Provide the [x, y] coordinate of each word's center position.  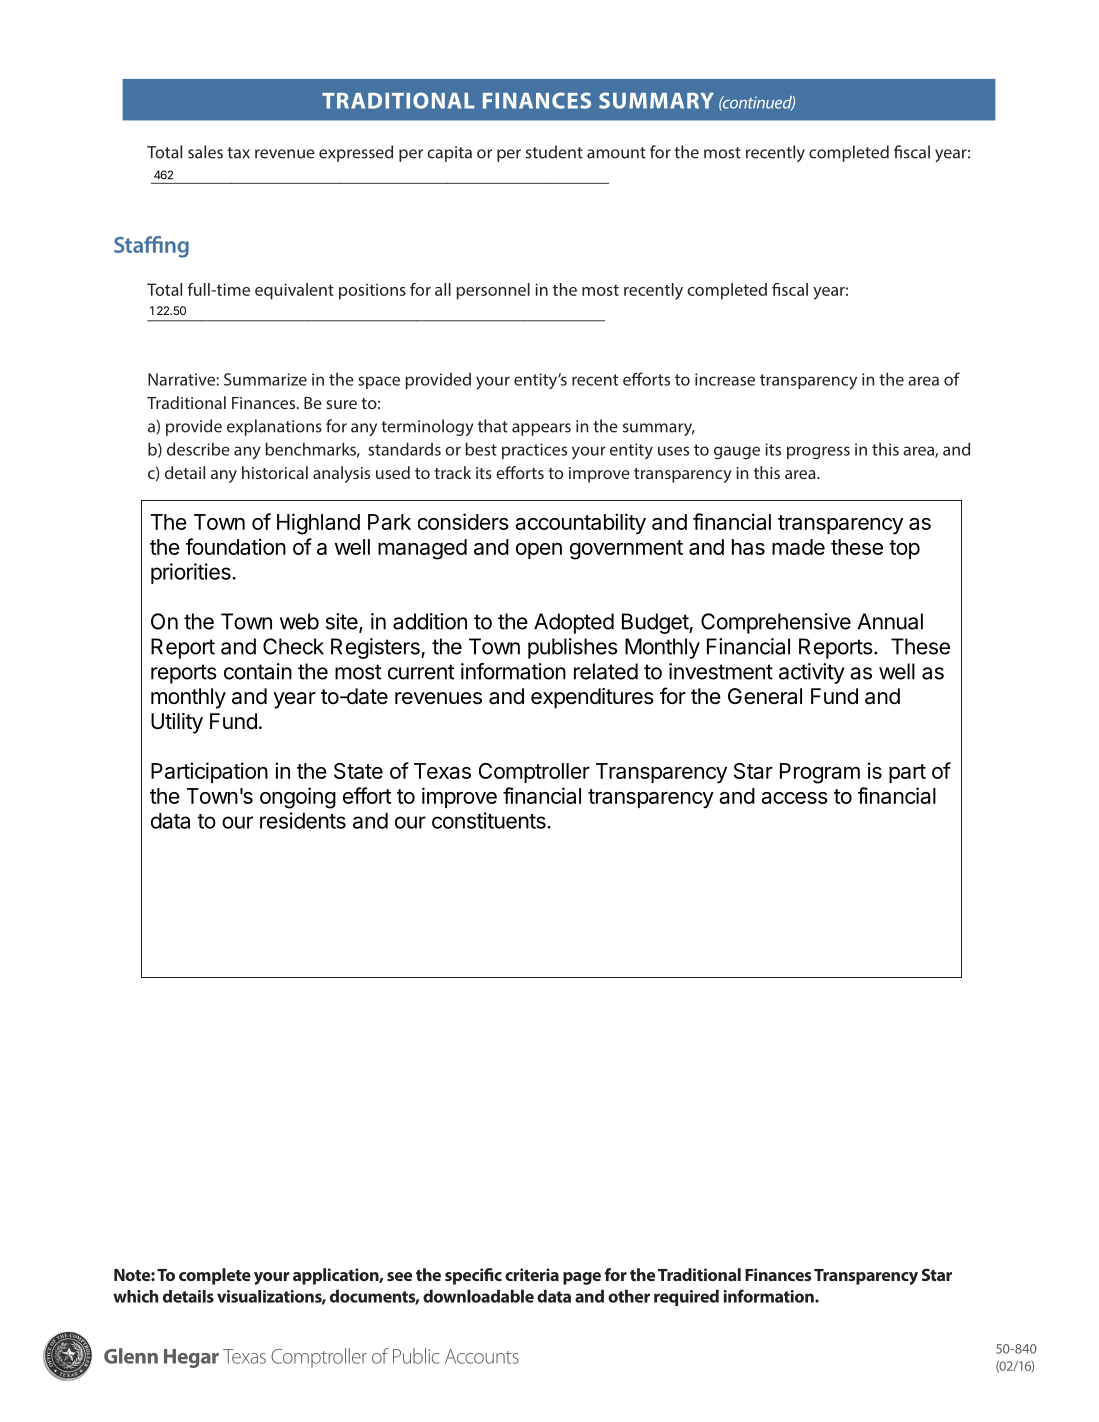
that [493, 426]
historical [275, 472]
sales [205, 152]
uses [673, 451]
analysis [341, 474]
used [393, 472]
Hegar [191, 1358]
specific [473, 1276]
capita [449, 154]
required [686, 1297]
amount [616, 153]
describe [198, 449]
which [135, 1296]
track [452, 472]
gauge [737, 453]
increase [725, 379]
